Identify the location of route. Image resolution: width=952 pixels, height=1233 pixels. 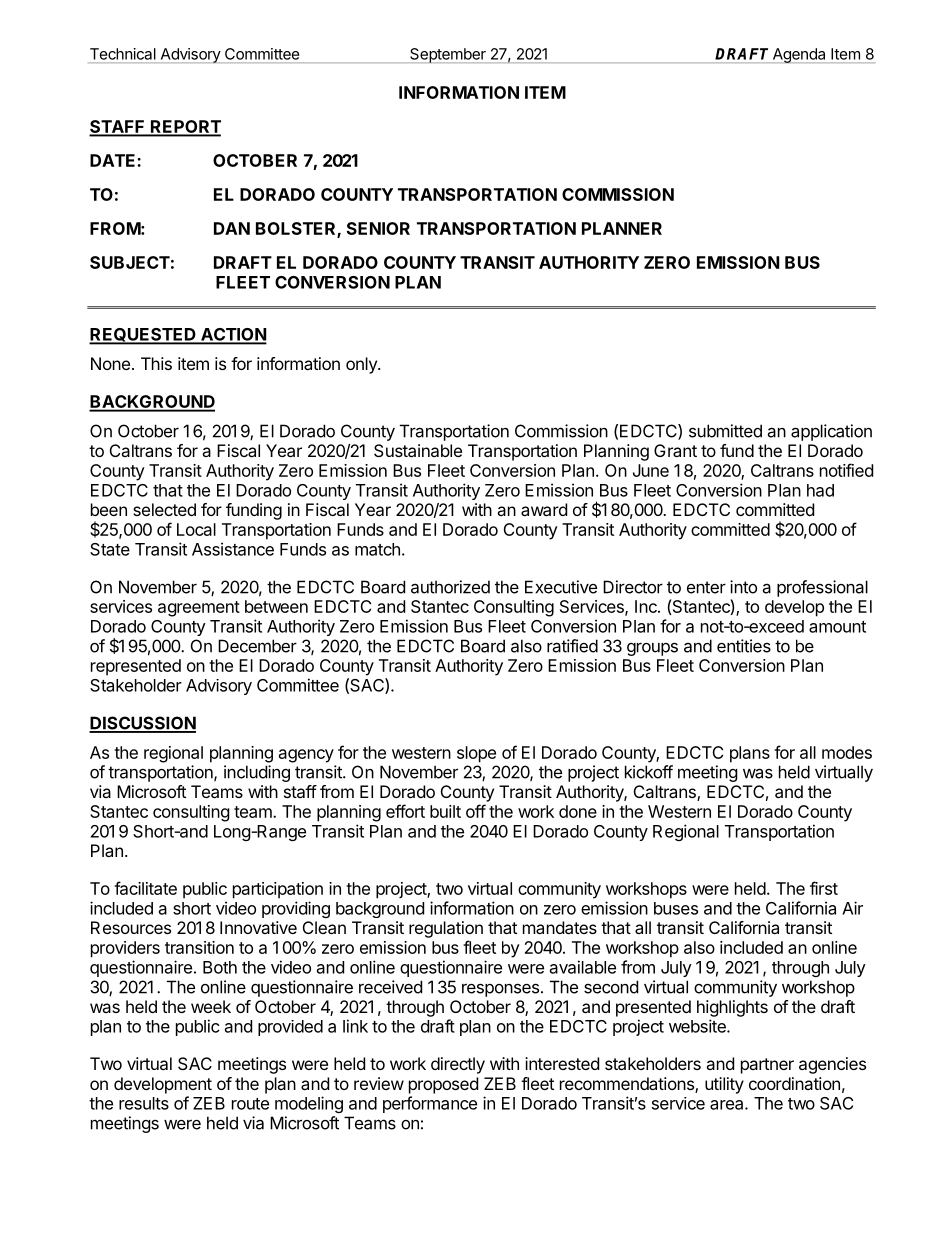
(250, 1104).
